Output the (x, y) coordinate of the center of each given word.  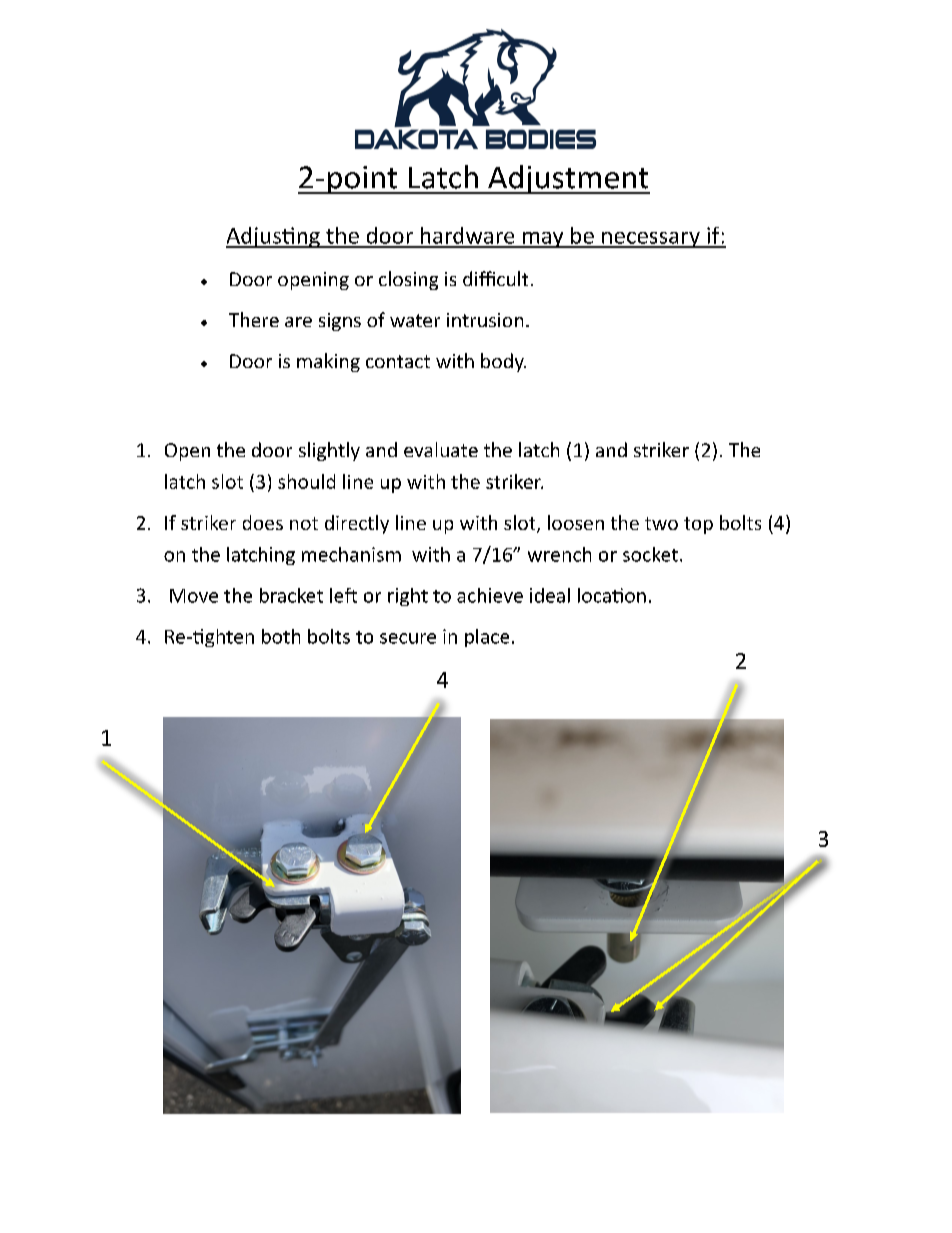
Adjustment (568, 179)
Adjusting (274, 237)
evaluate (441, 449)
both (281, 636)
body (503, 362)
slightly (329, 451)
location (612, 595)
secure (408, 638)
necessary (651, 240)
